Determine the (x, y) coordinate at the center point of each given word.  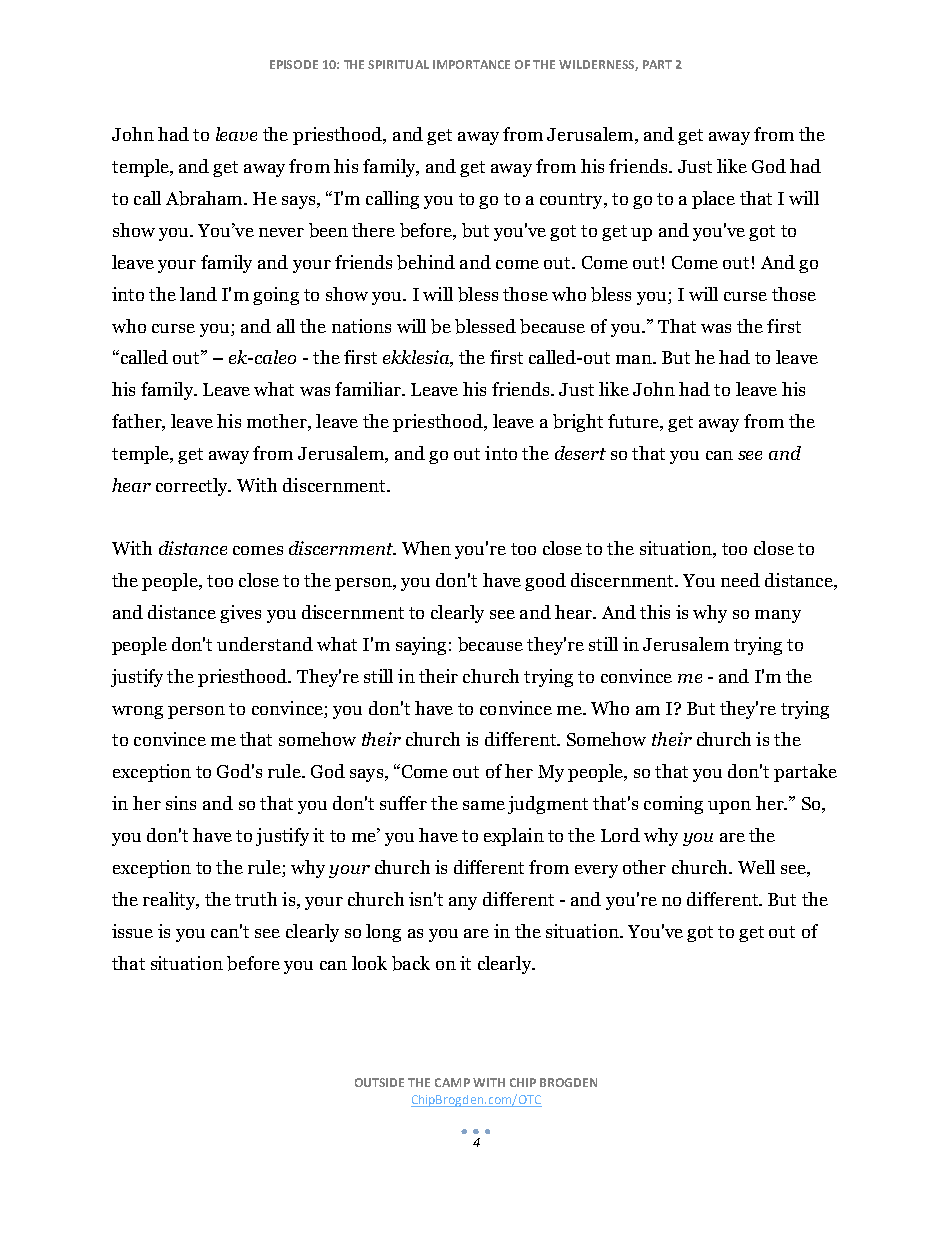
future (634, 422)
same (484, 805)
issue (132, 931)
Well (756, 867)
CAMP (452, 1082)
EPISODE (294, 64)
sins (181, 803)
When (426, 548)
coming (673, 805)
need (740, 580)
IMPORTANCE (471, 64)
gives (240, 614)
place (713, 200)
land (198, 294)
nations (361, 326)
